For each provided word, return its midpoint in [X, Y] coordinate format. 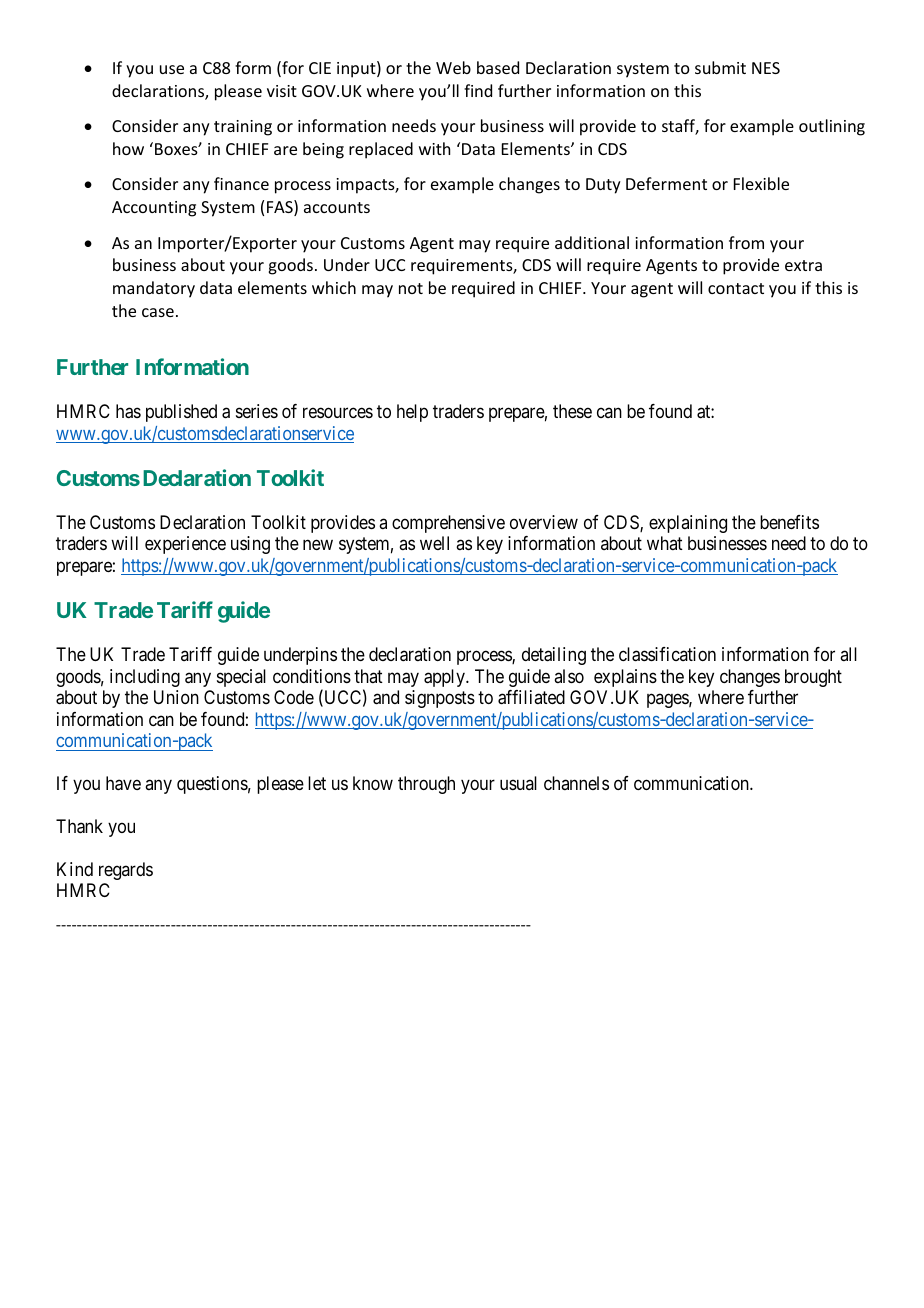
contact [736, 288]
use [172, 69]
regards [126, 871]
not [411, 288]
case [158, 312]
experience [185, 545]
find [478, 90]
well [434, 543]
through [426, 785]
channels [576, 783]
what [665, 543]
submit [720, 67]
